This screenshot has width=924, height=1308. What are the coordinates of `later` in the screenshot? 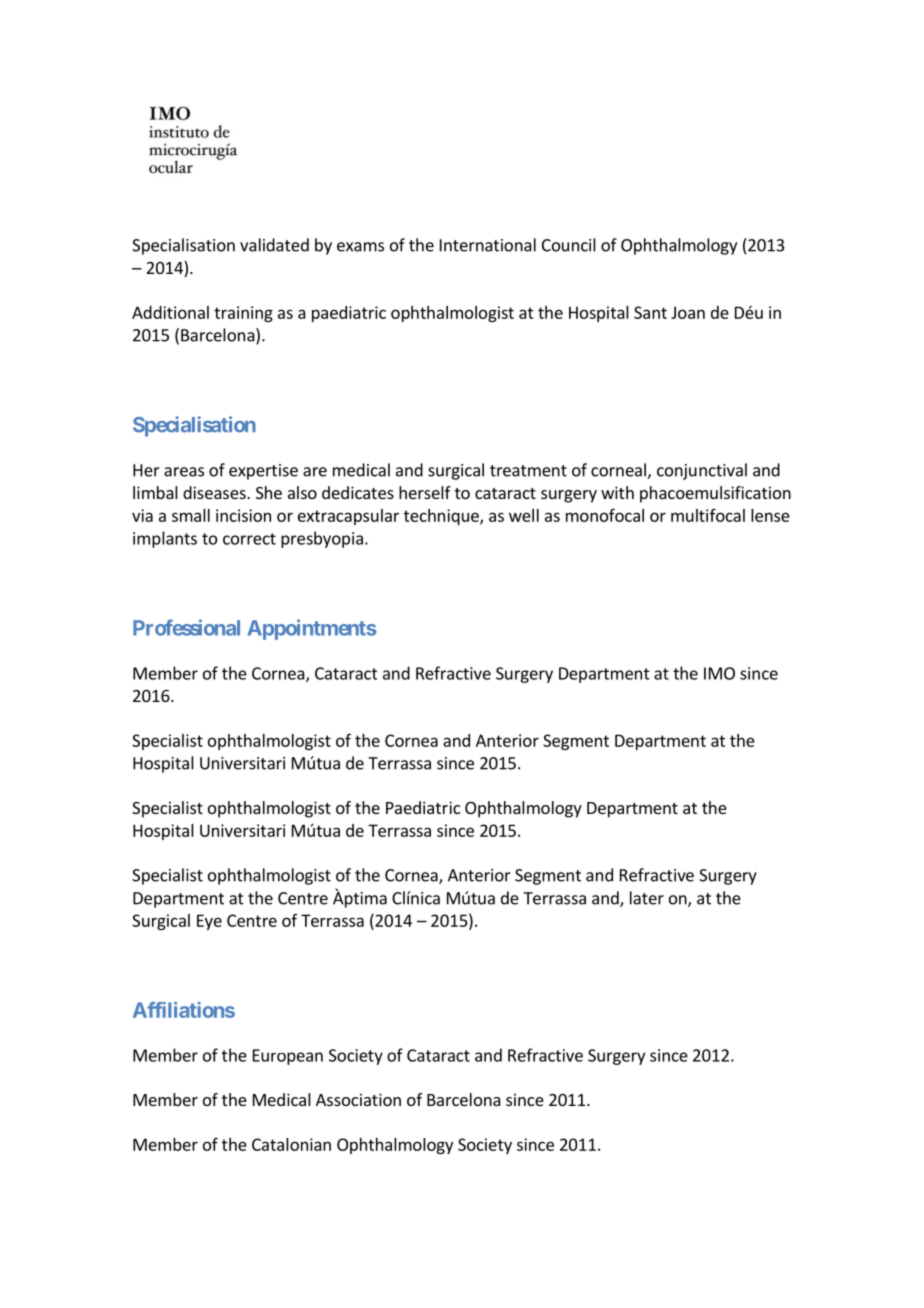 It's located at (647, 898).
